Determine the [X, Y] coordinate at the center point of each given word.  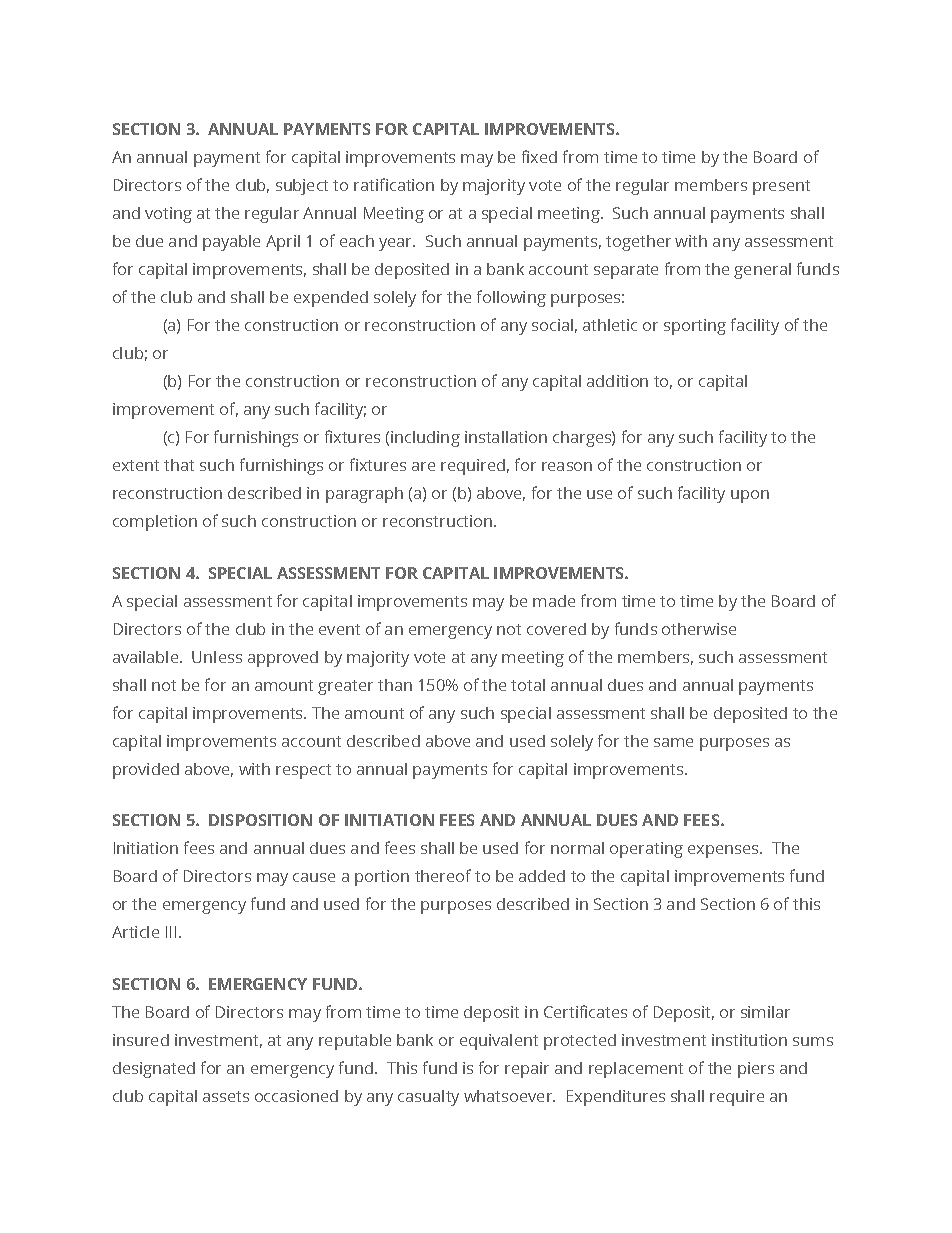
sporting [695, 327]
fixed [539, 156]
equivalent [499, 1042]
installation [506, 437]
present [781, 187]
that [179, 465]
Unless [217, 657]
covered [556, 629]
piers [756, 1070]
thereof [443, 875]
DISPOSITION [260, 820]
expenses [724, 851]
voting [168, 215]
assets [226, 1096]
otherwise [699, 629]
